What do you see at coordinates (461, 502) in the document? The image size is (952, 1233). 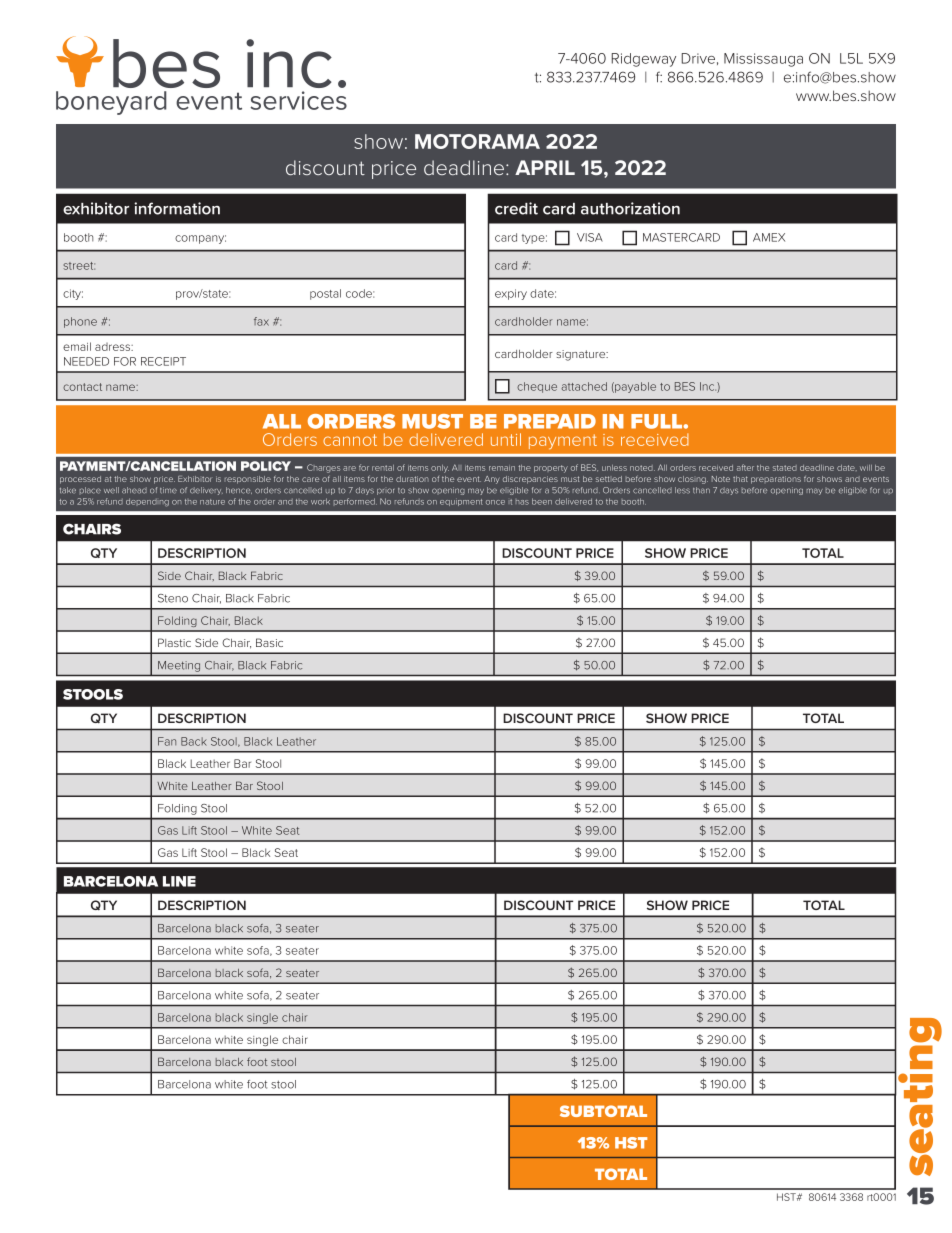 I see `equipment` at bounding box center [461, 502].
